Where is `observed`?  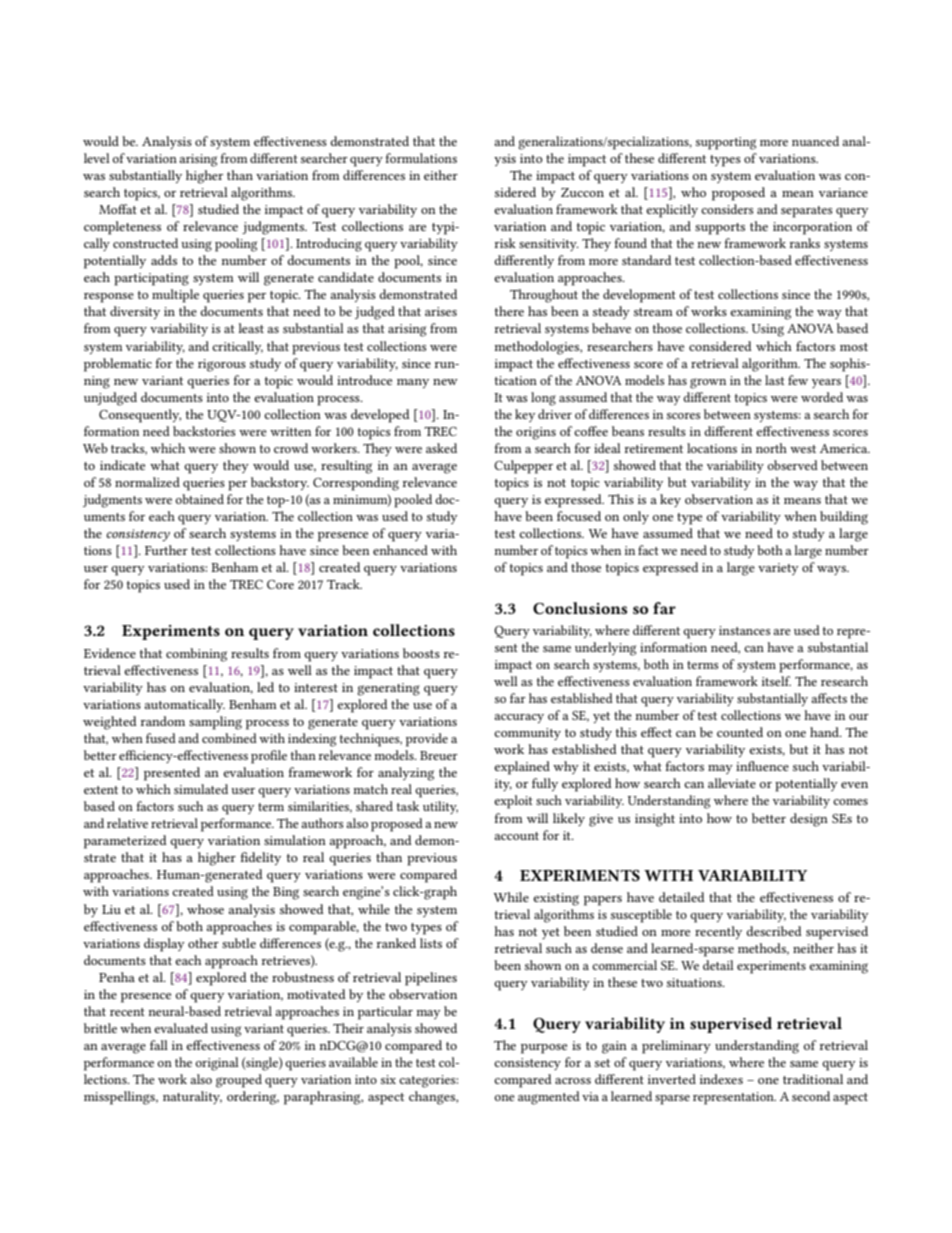 observed is located at coordinates (793, 465).
